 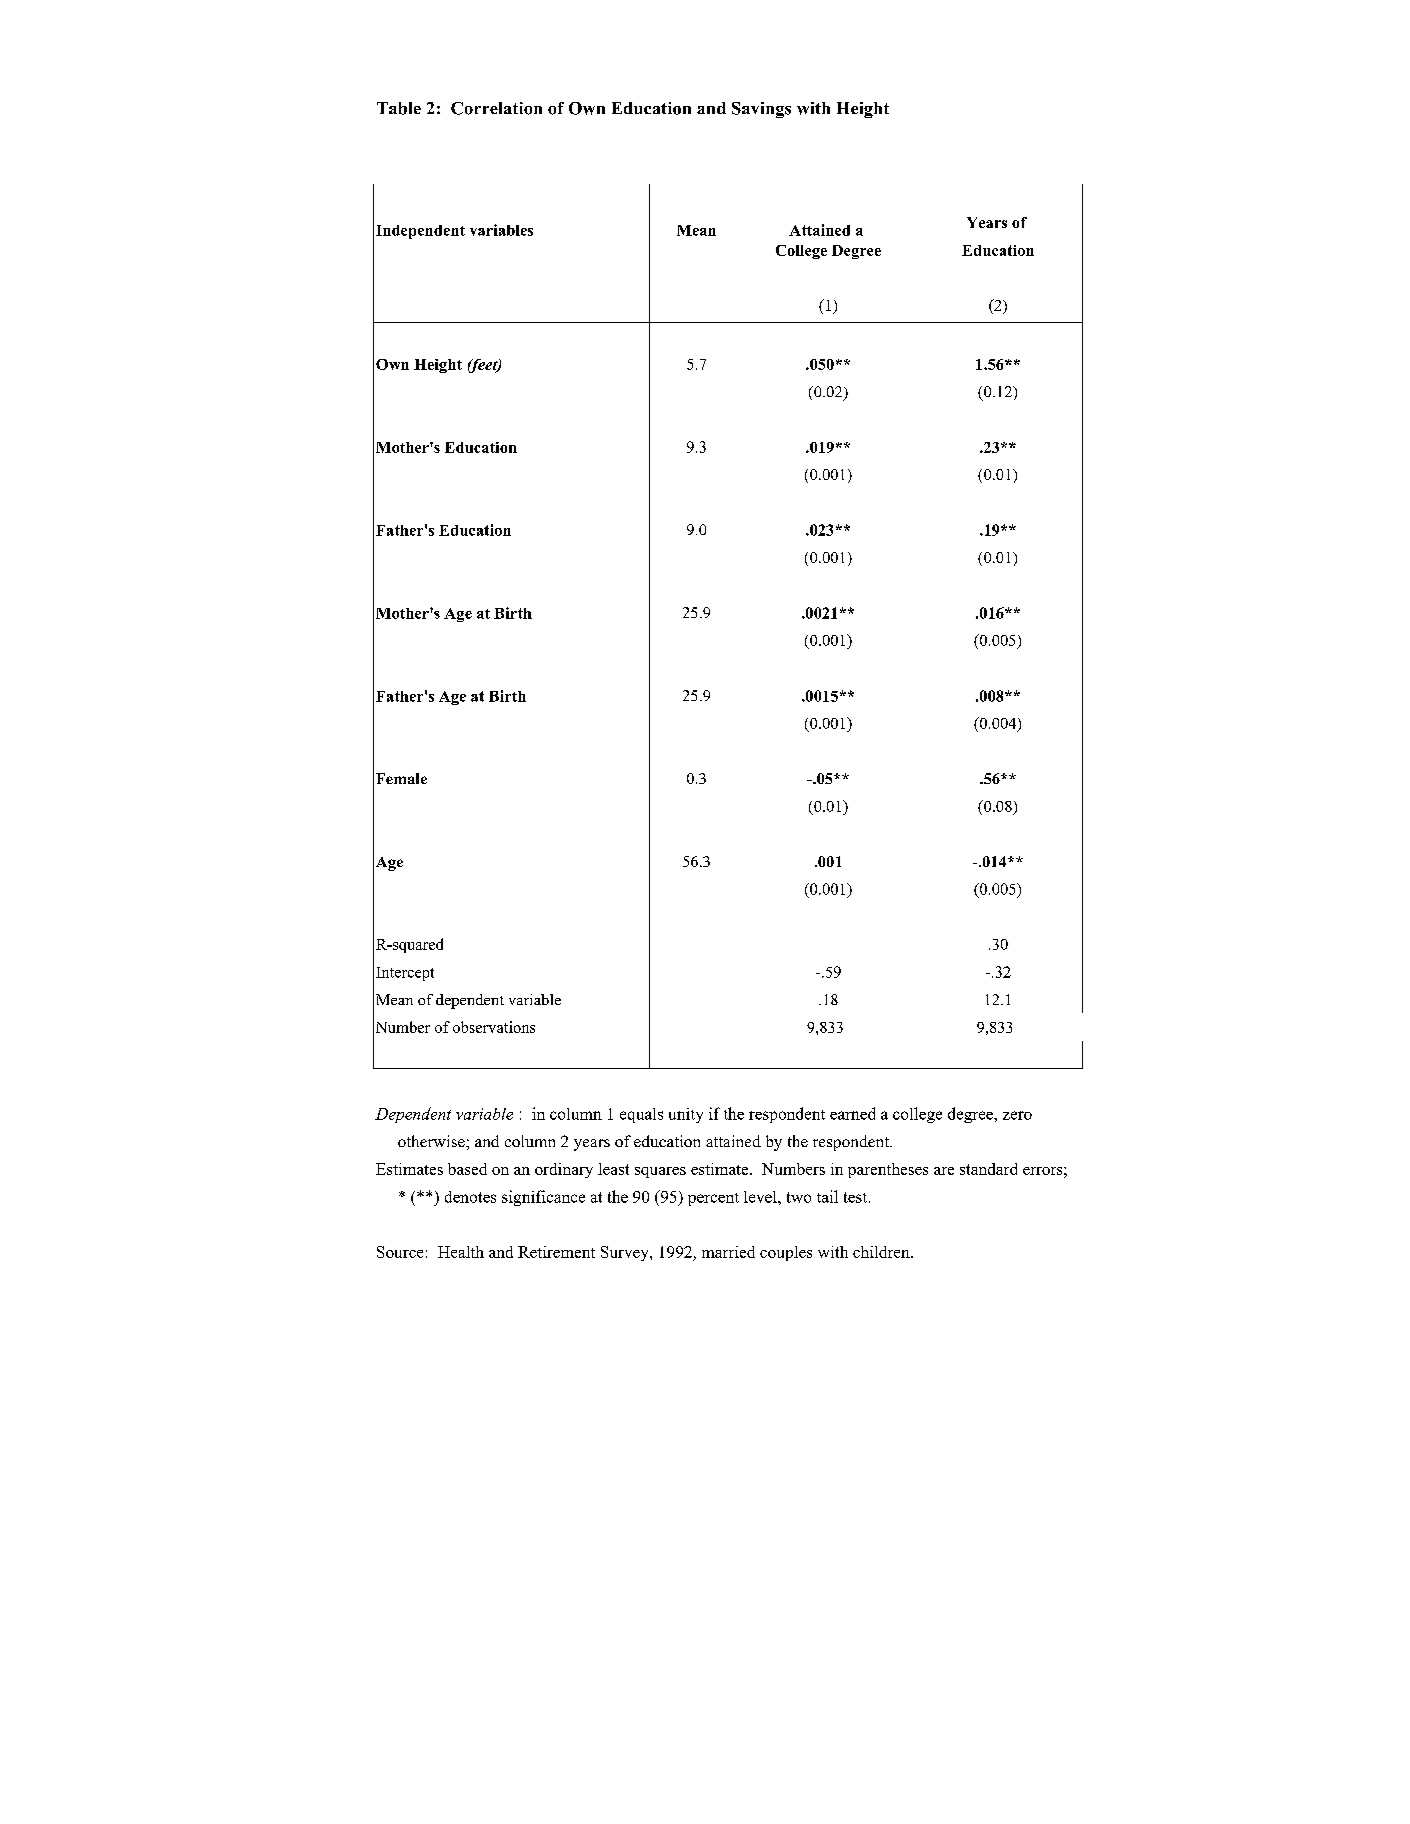 What do you see at coordinates (713, 1199) in the screenshot?
I see `percent` at bounding box center [713, 1199].
